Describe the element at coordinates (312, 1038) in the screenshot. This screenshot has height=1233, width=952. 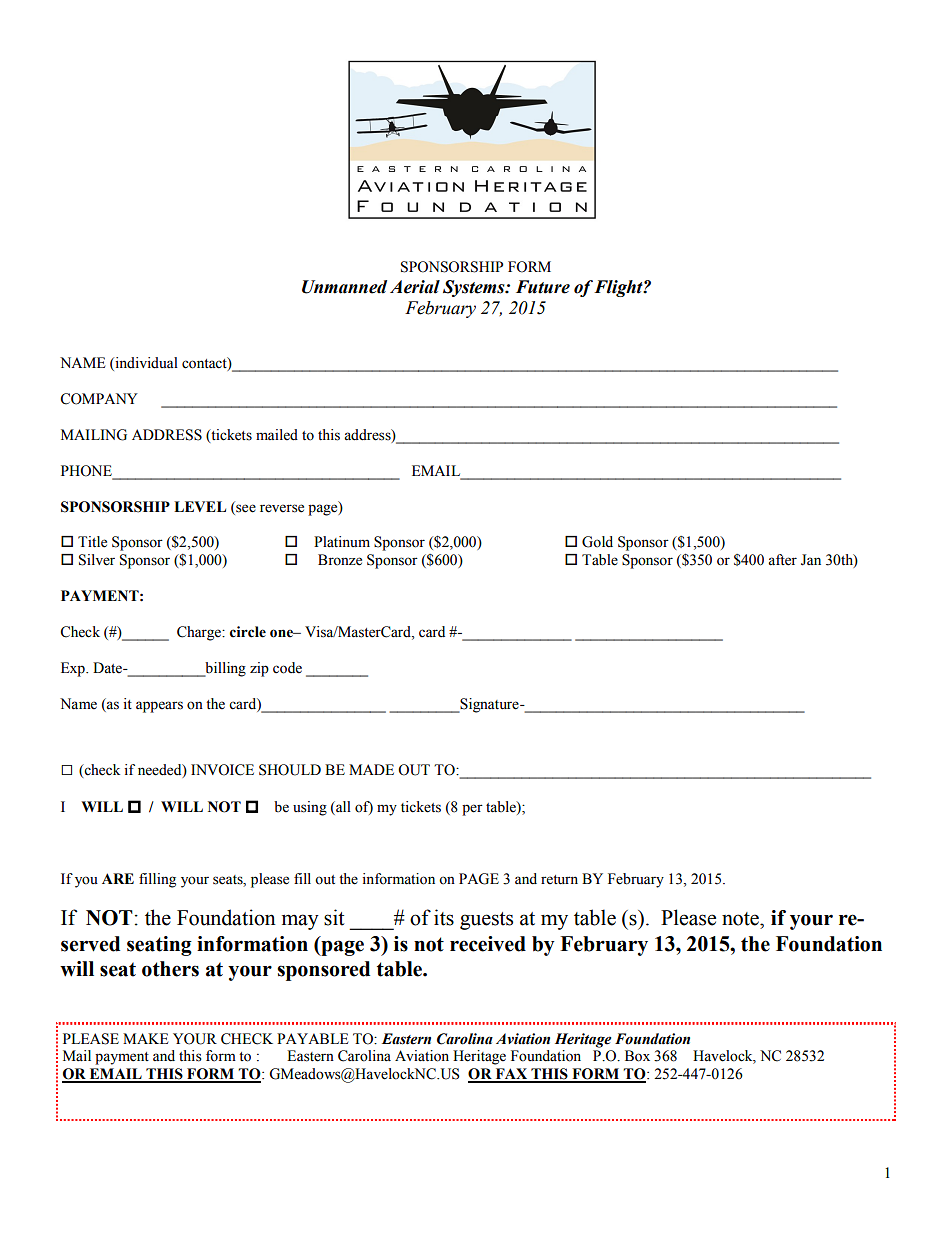
I see `PAYABLE` at that location.
